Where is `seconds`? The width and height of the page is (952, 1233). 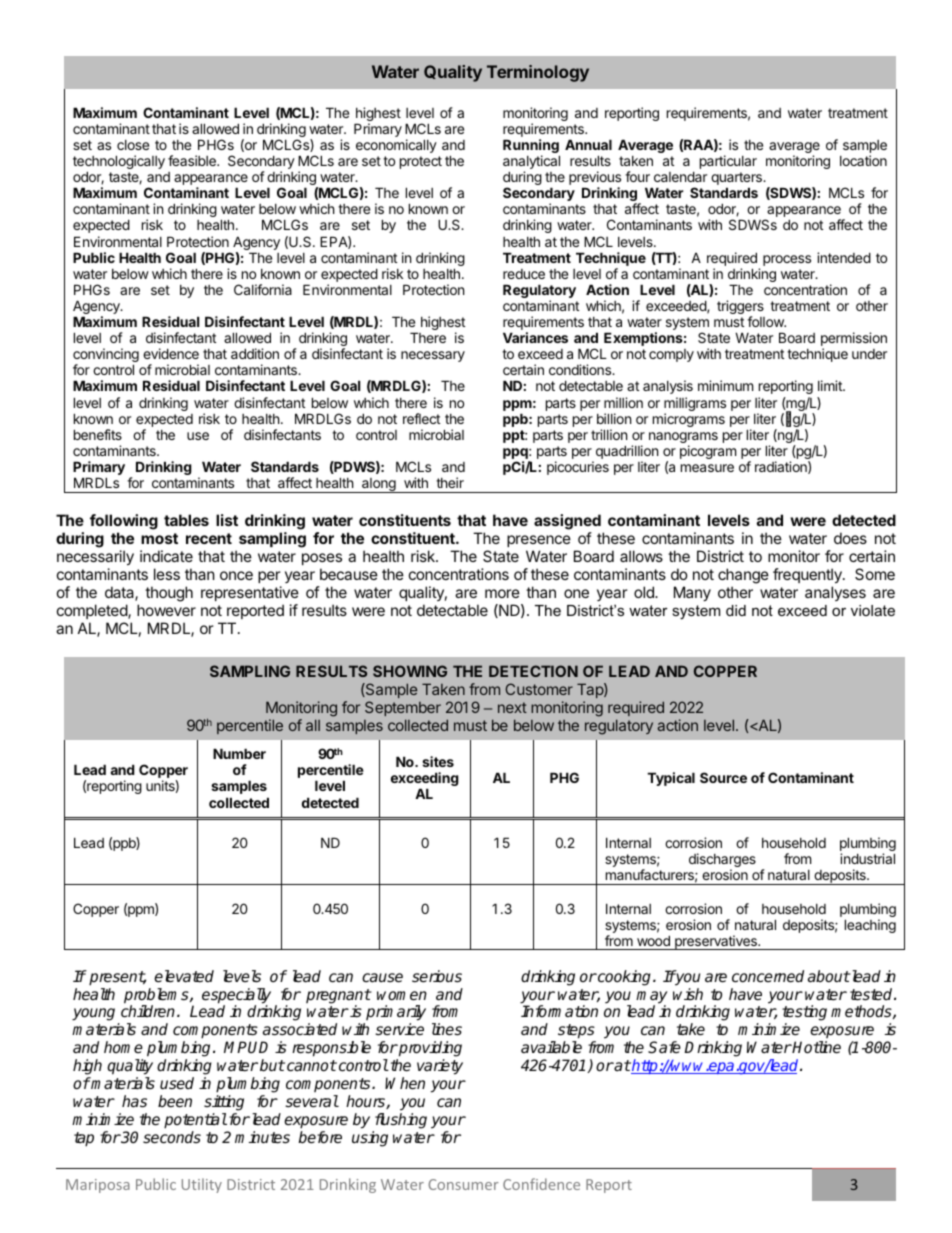 seconds is located at coordinates (172, 1137).
